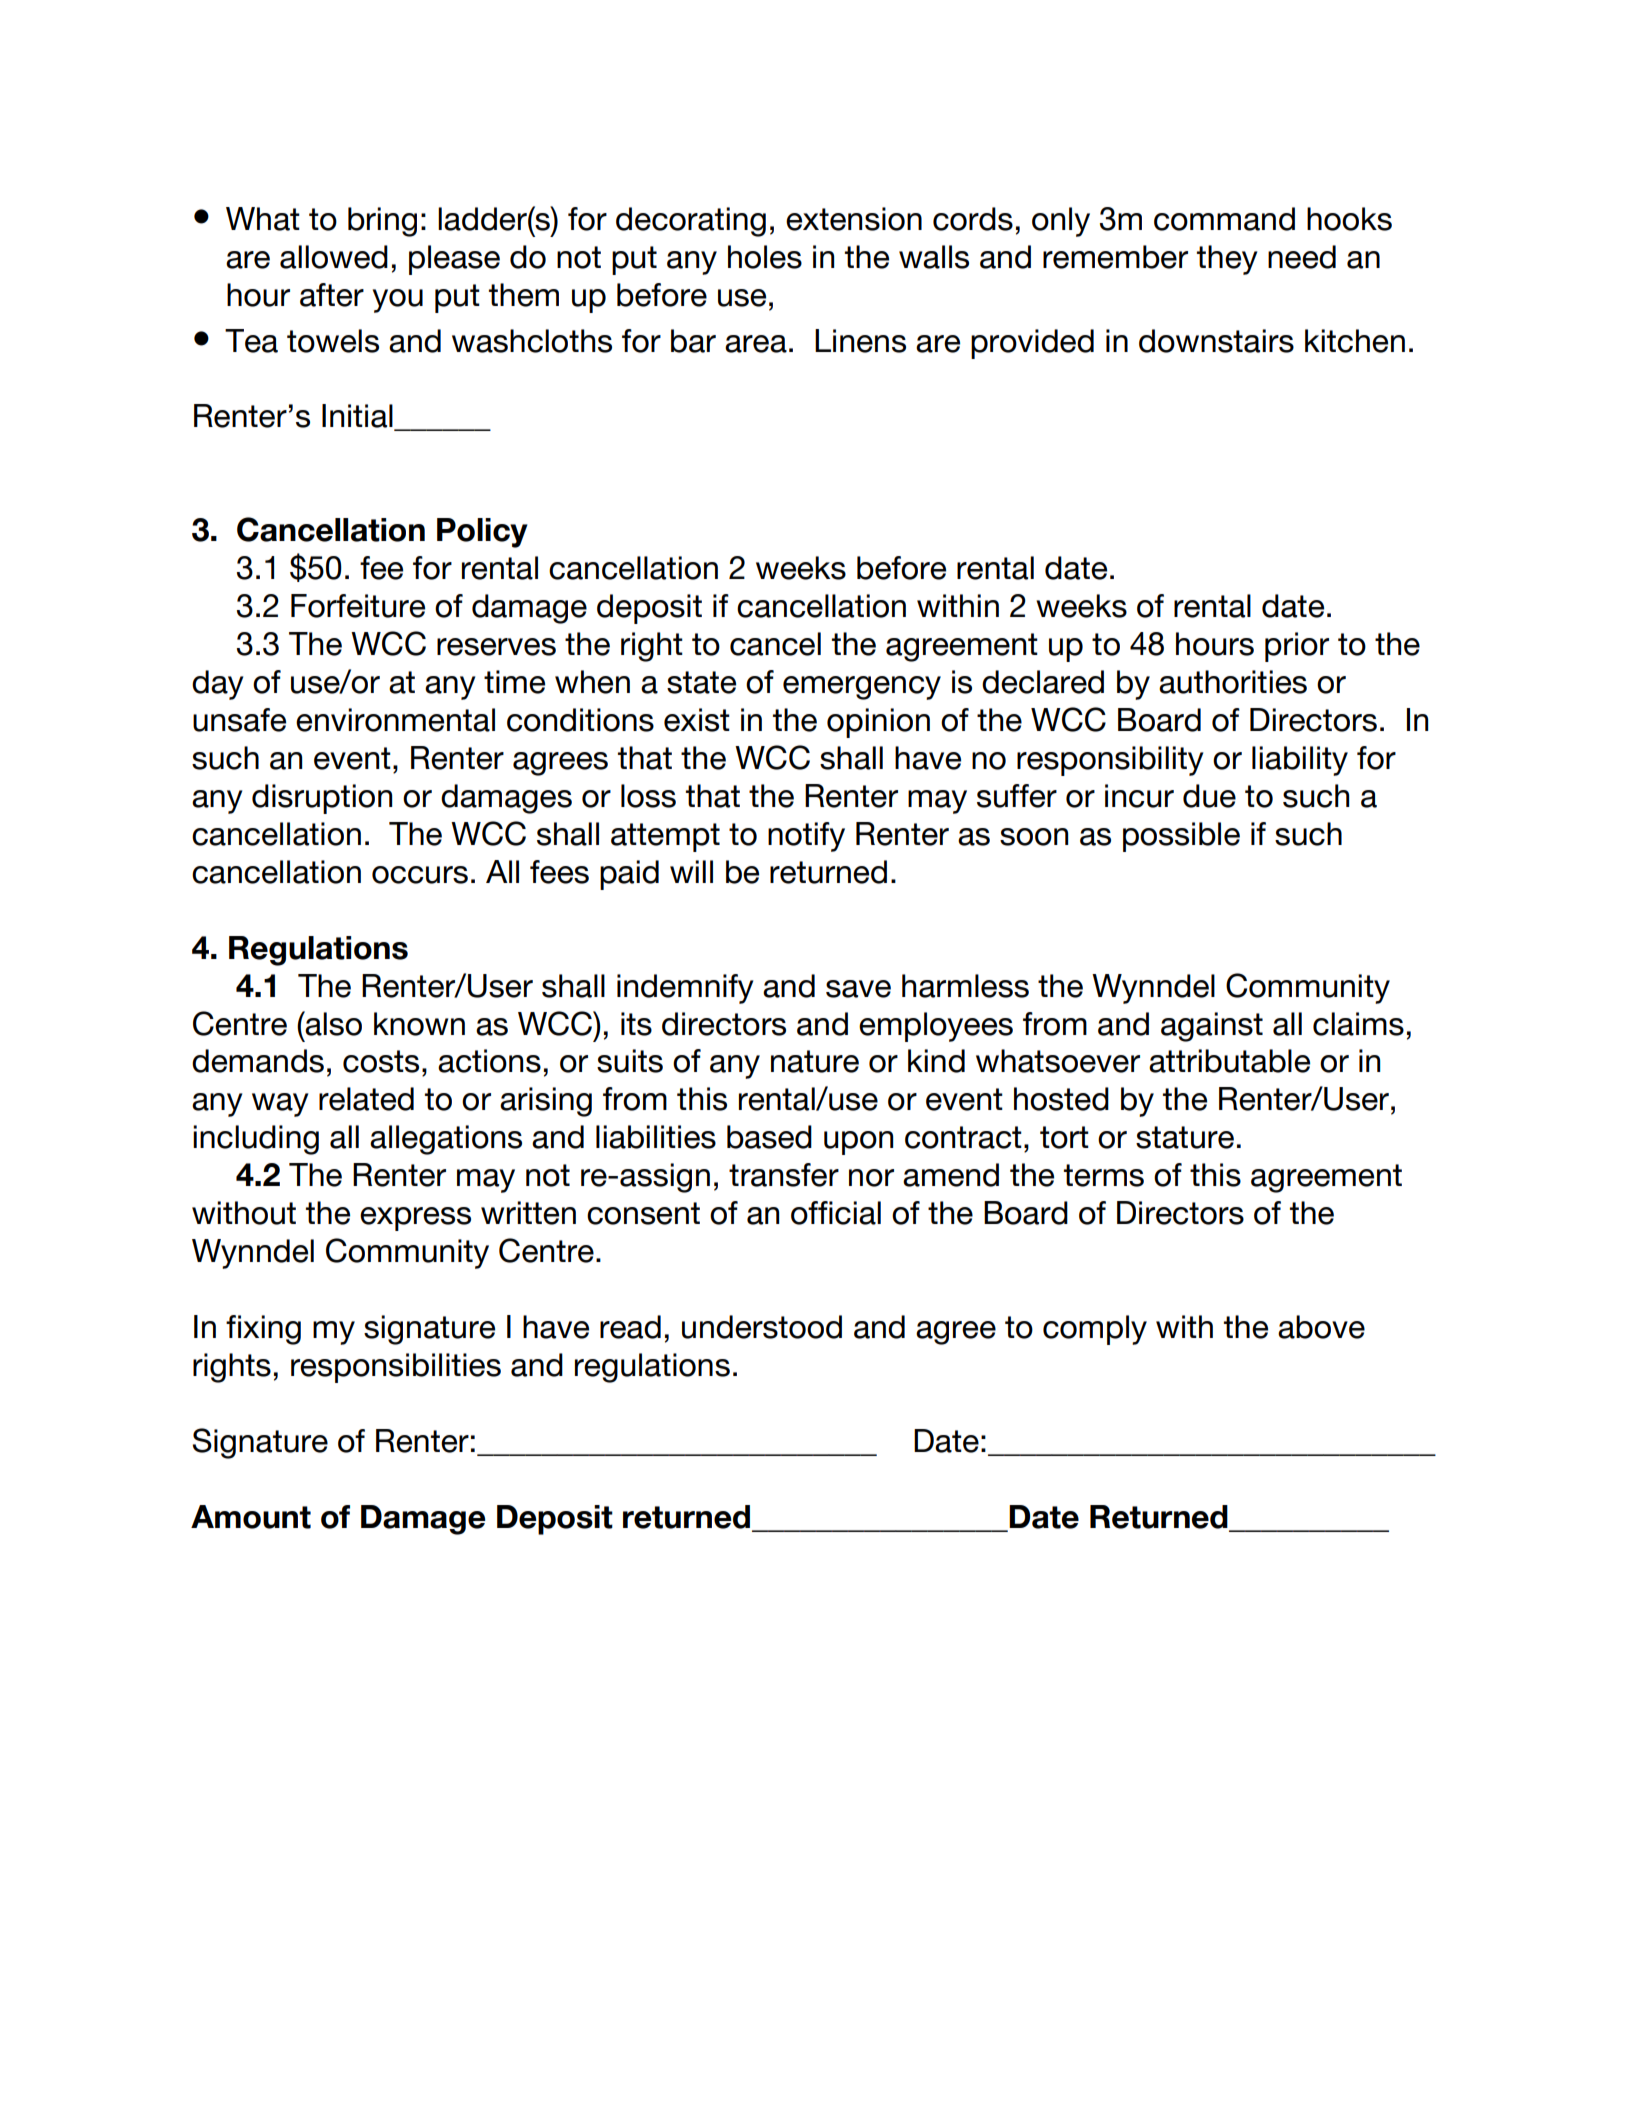 The width and height of the page is (1630, 2109). What do you see at coordinates (1229, 1061) in the page?
I see `attributable` at bounding box center [1229, 1061].
